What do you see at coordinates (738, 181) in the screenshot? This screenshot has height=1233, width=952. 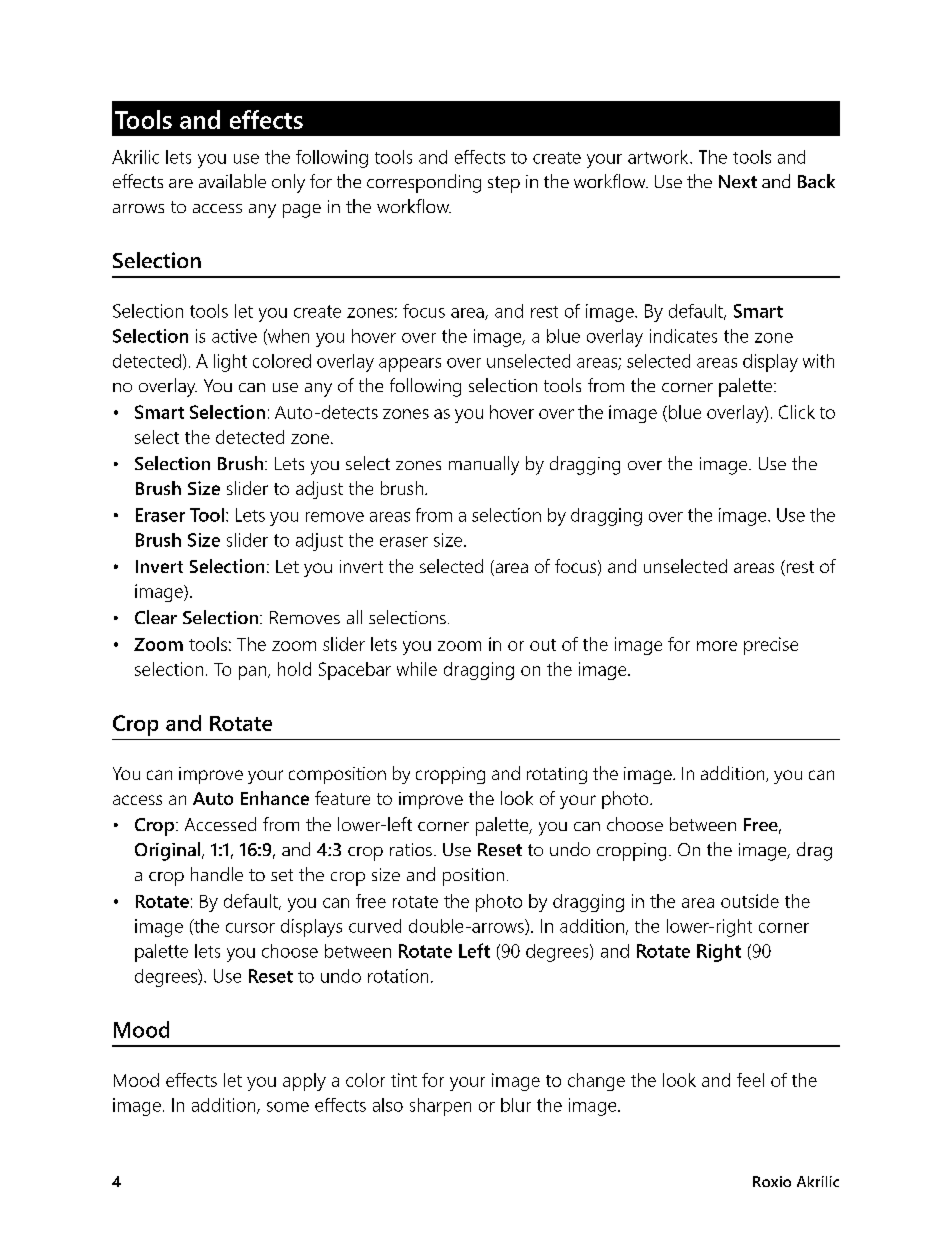 I see `Next` at bounding box center [738, 181].
